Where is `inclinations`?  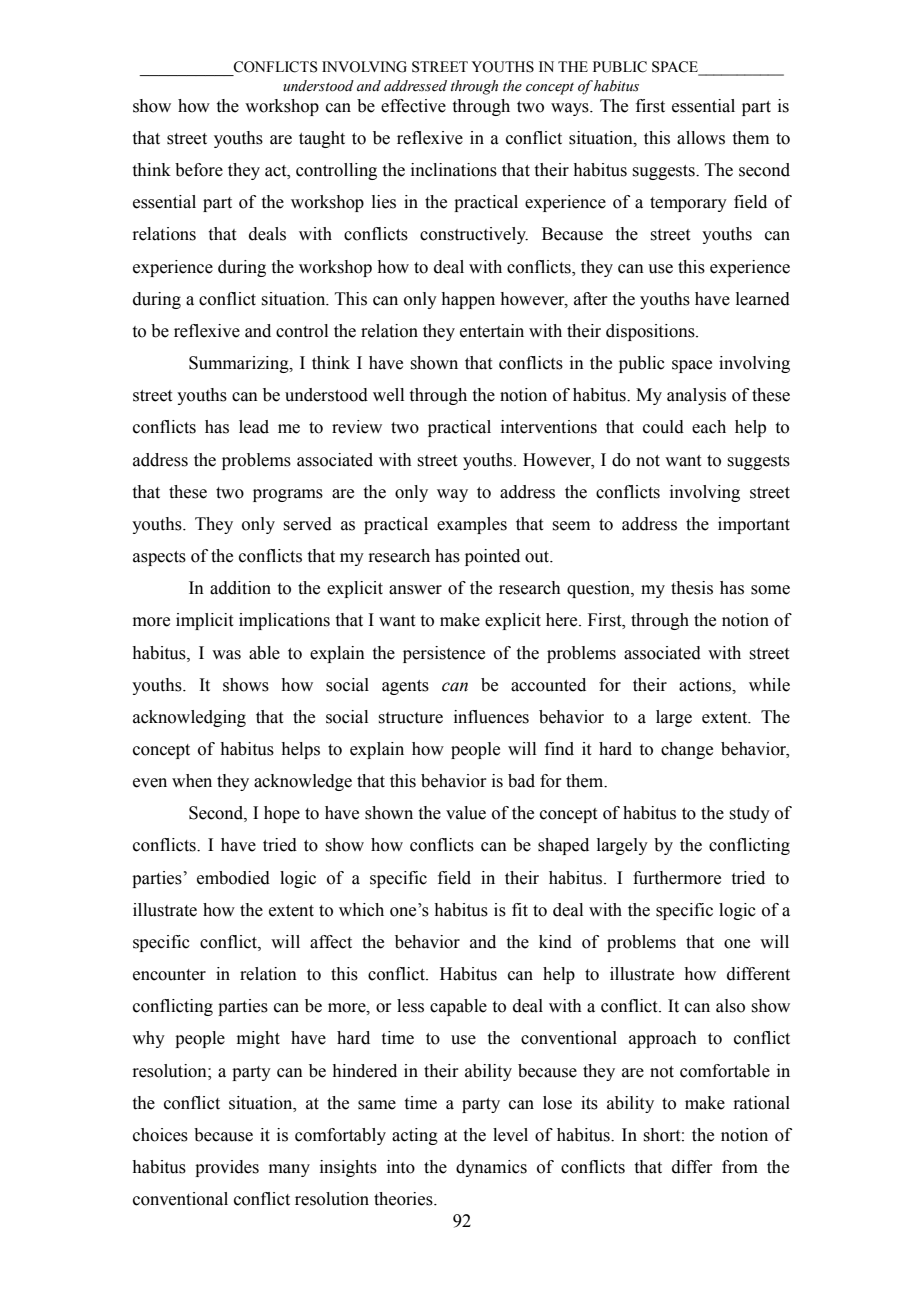 inclinations is located at coordinates (454, 170).
